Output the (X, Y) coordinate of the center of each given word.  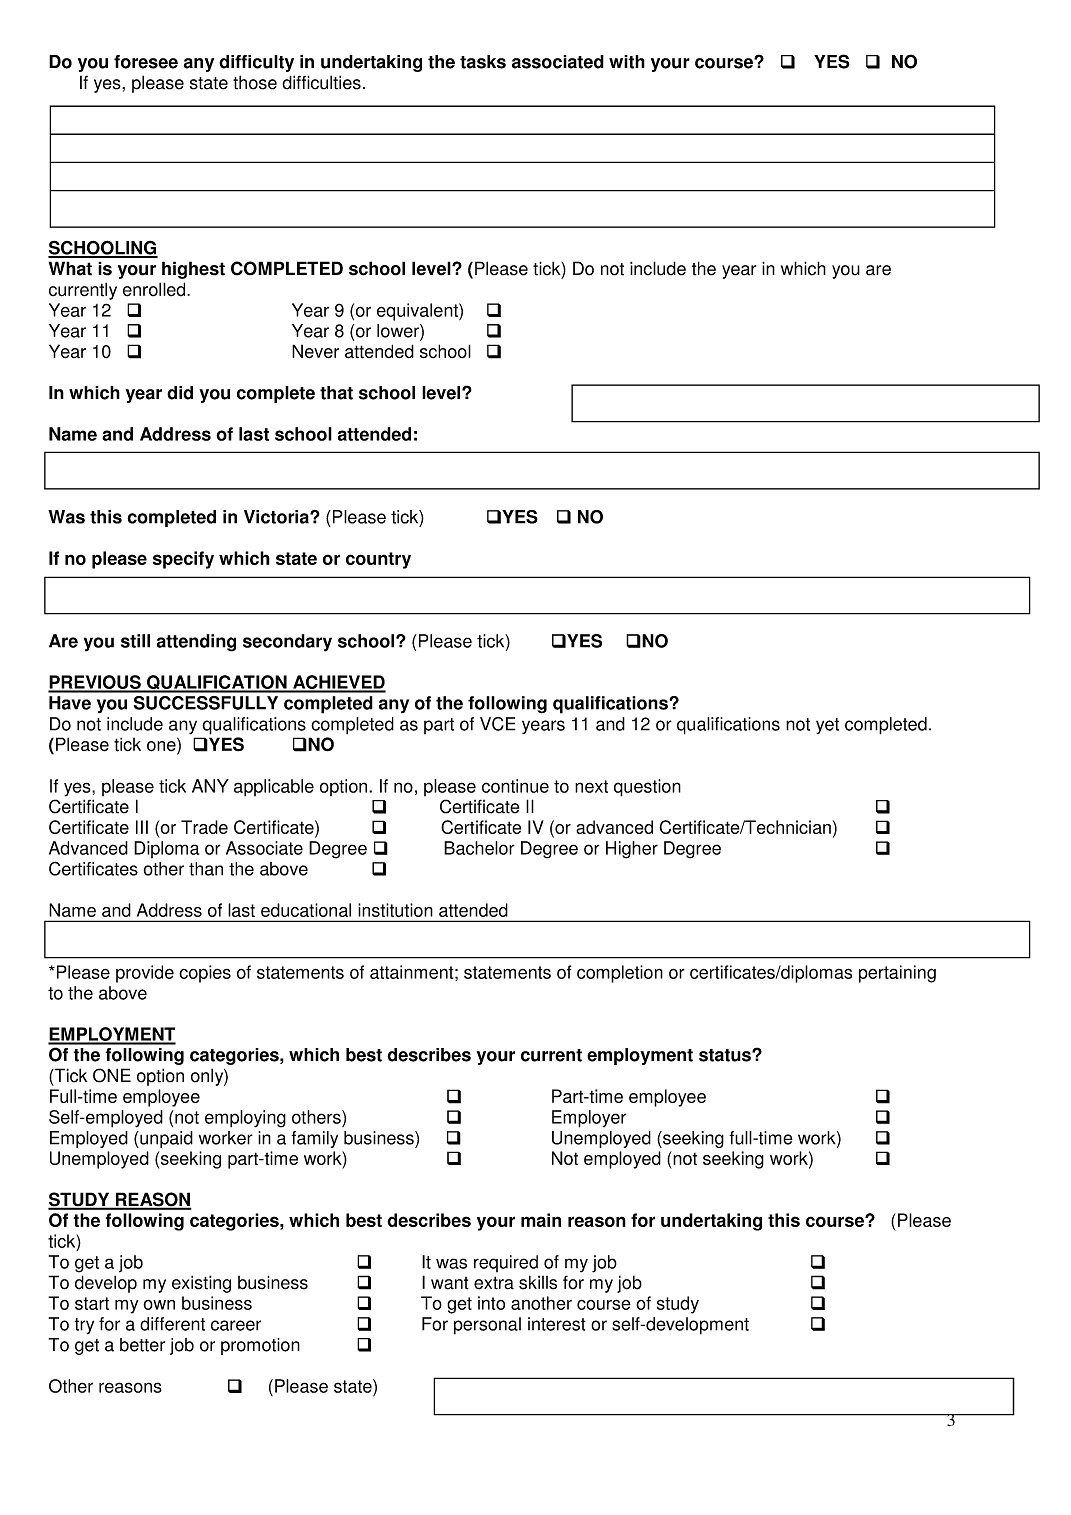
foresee (146, 62)
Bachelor (479, 848)
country (378, 560)
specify (183, 560)
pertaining (897, 974)
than (206, 869)
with (627, 62)
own (159, 1305)
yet (827, 726)
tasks (483, 62)
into (491, 1303)
